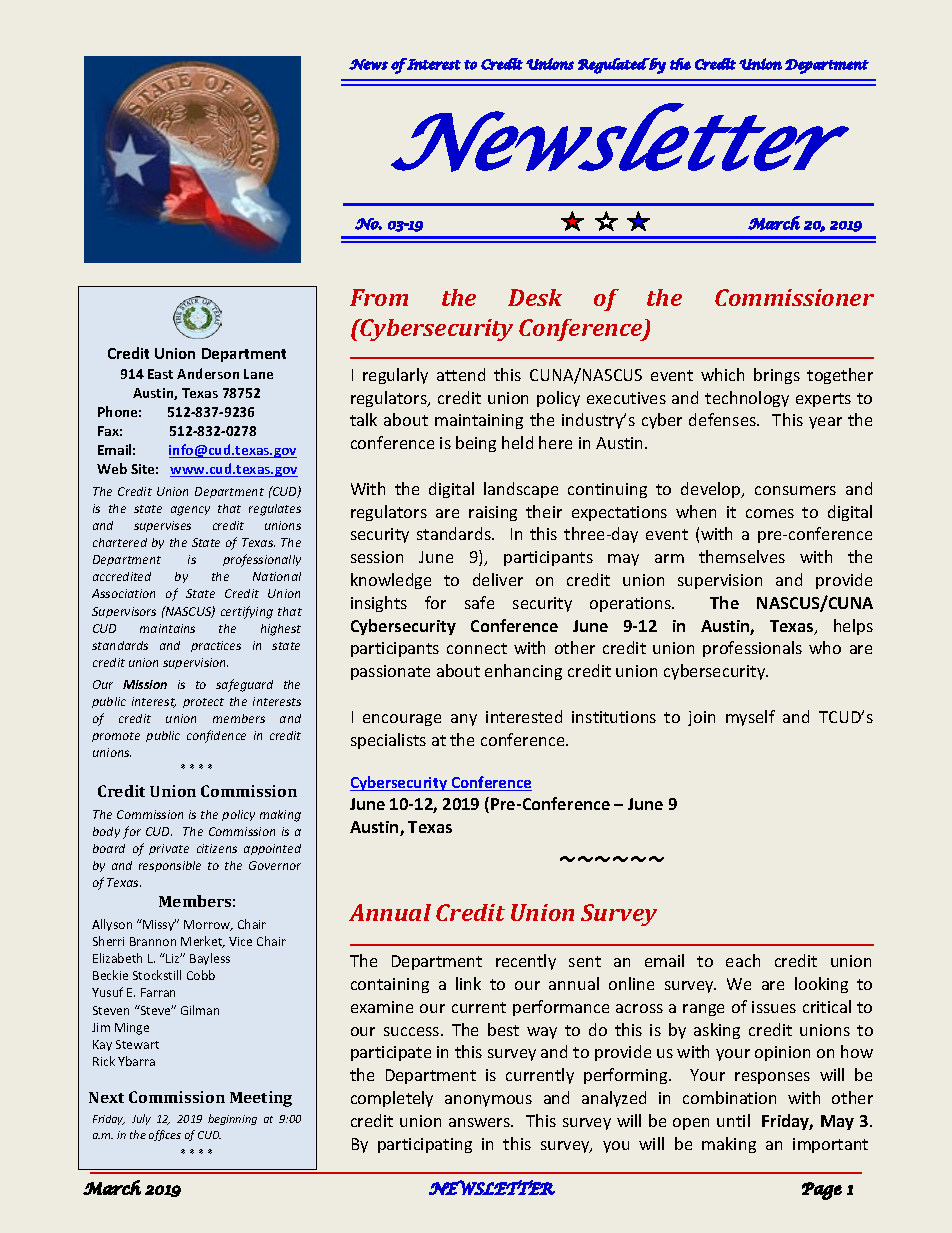 This screenshot has height=1233, width=952. What do you see at coordinates (425, 1145) in the screenshot?
I see `participating` at bounding box center [425, 1145].
